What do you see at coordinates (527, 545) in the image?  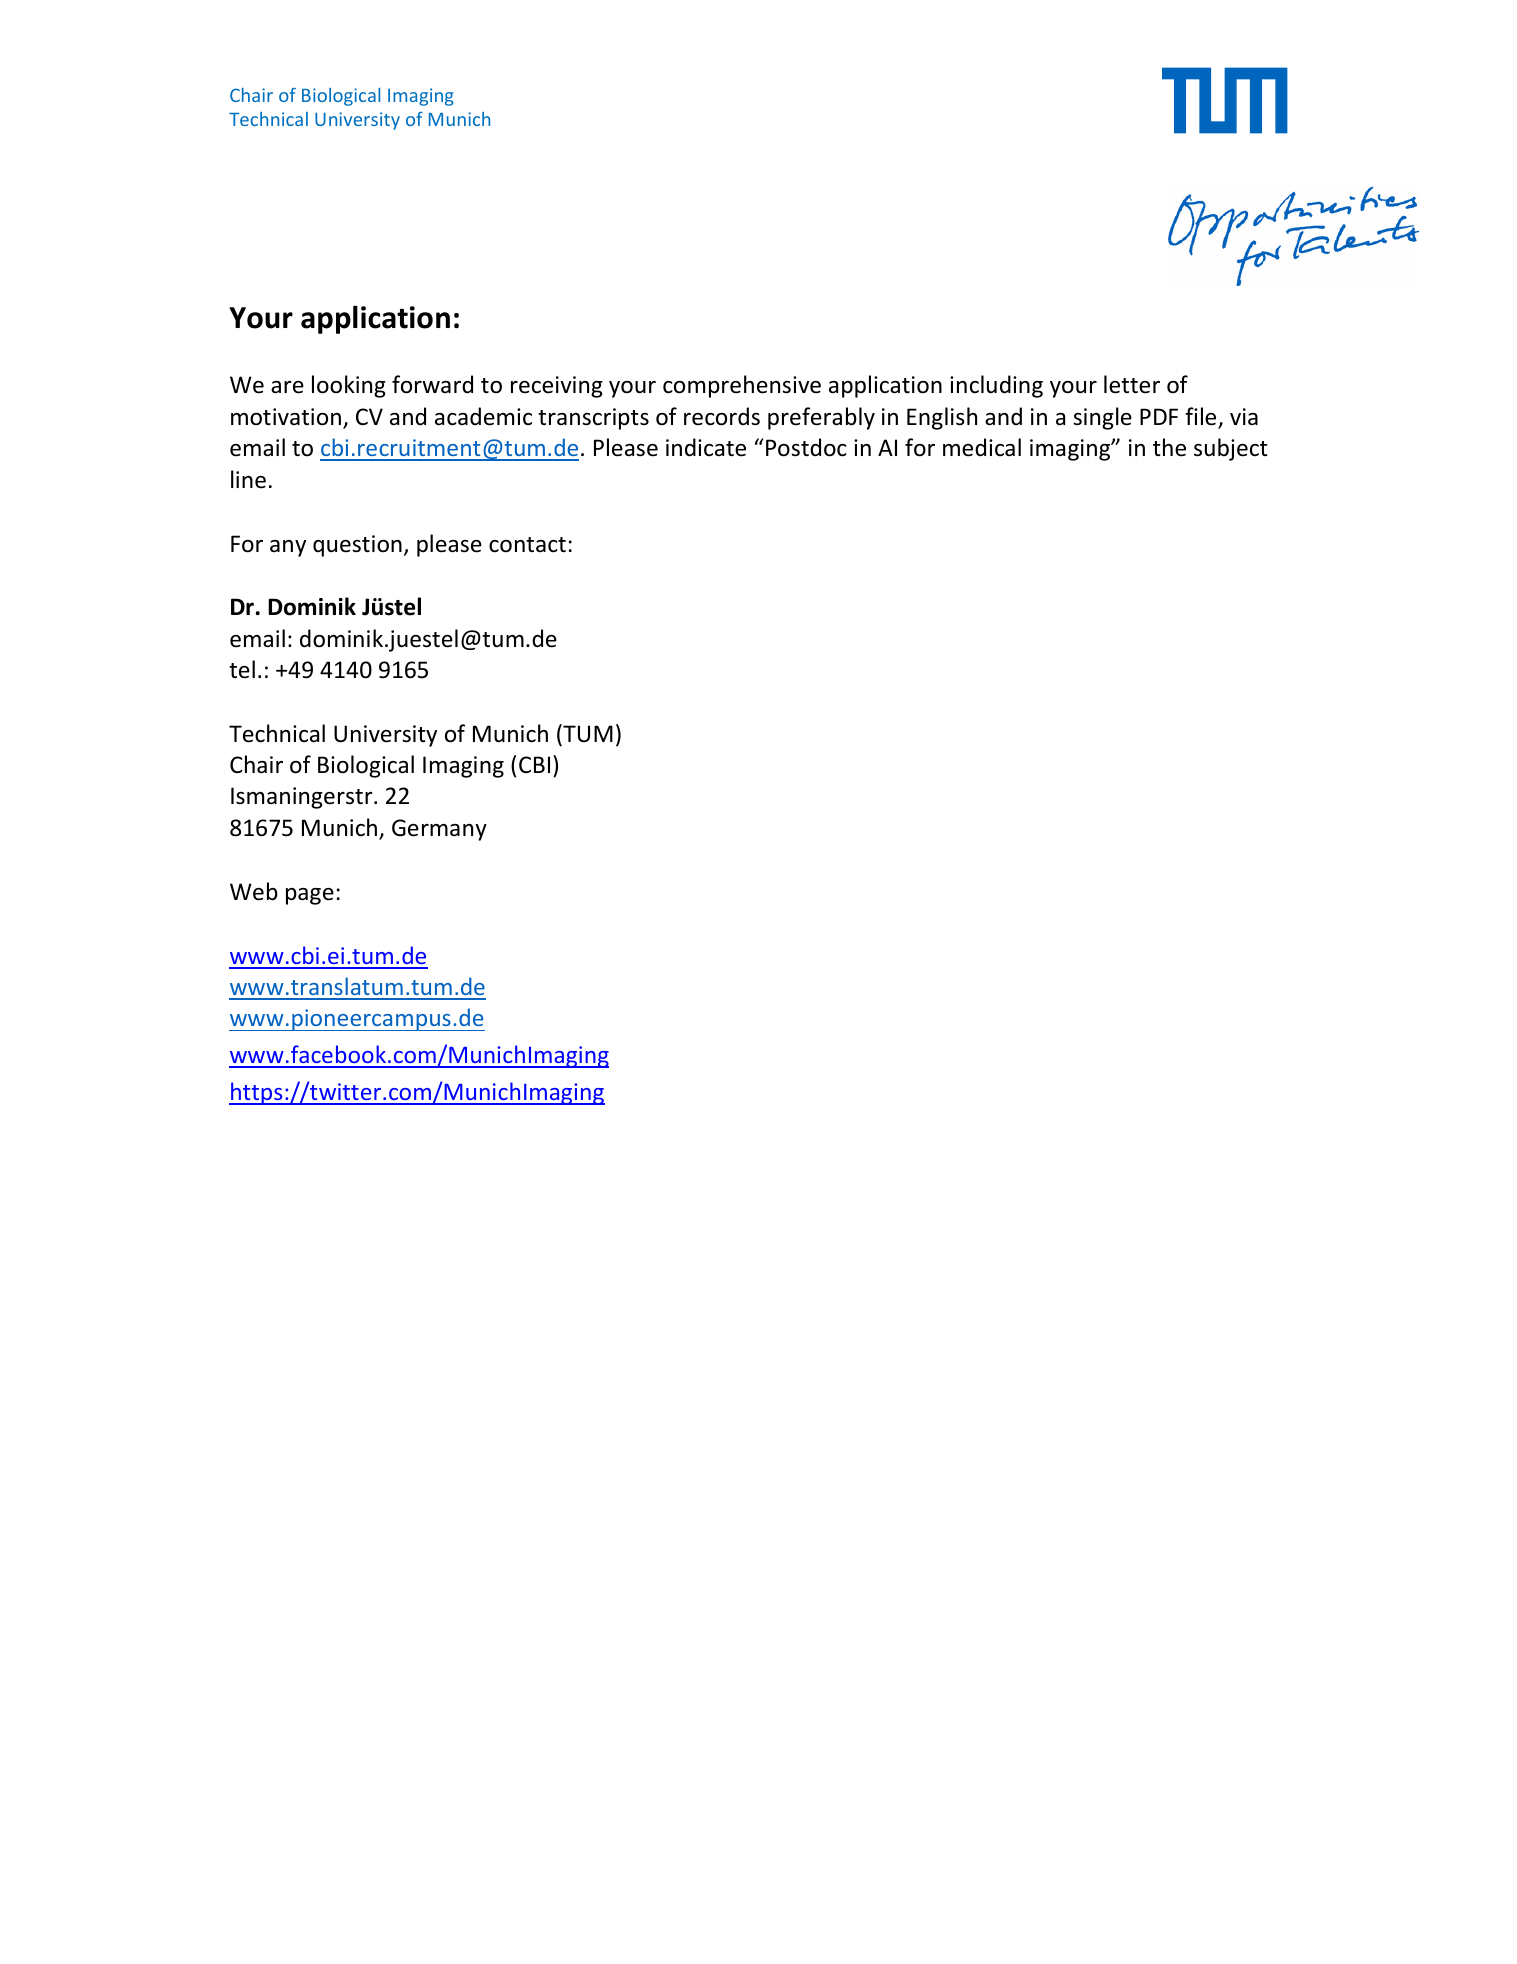 I see `contact` at bounding box center [527, 545].
